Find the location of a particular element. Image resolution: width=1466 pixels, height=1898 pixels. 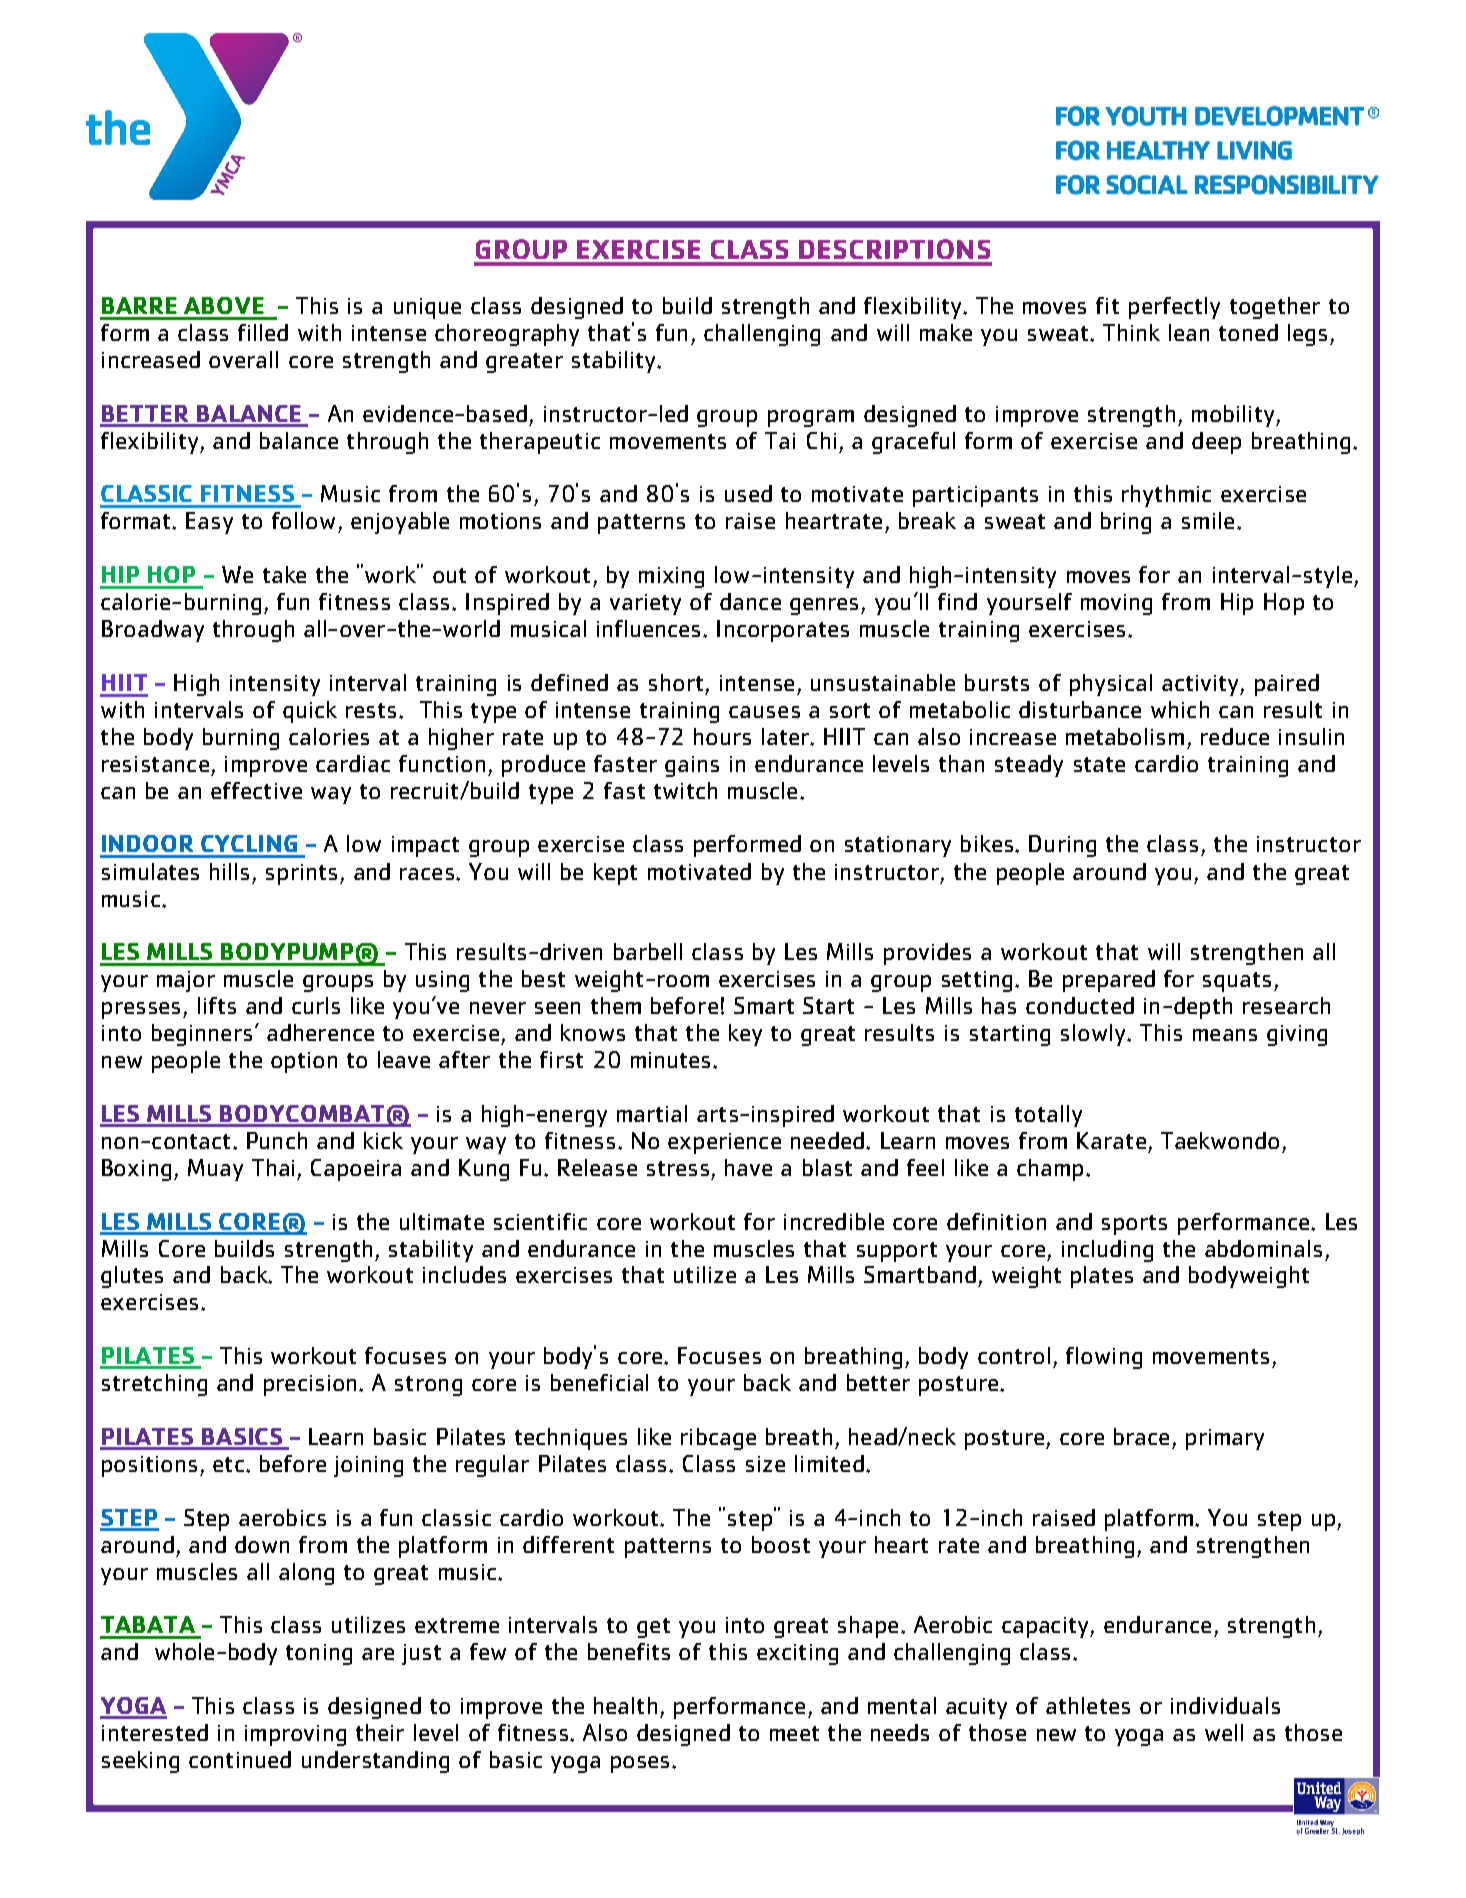

precision is located at coordinates (310, 1385).
